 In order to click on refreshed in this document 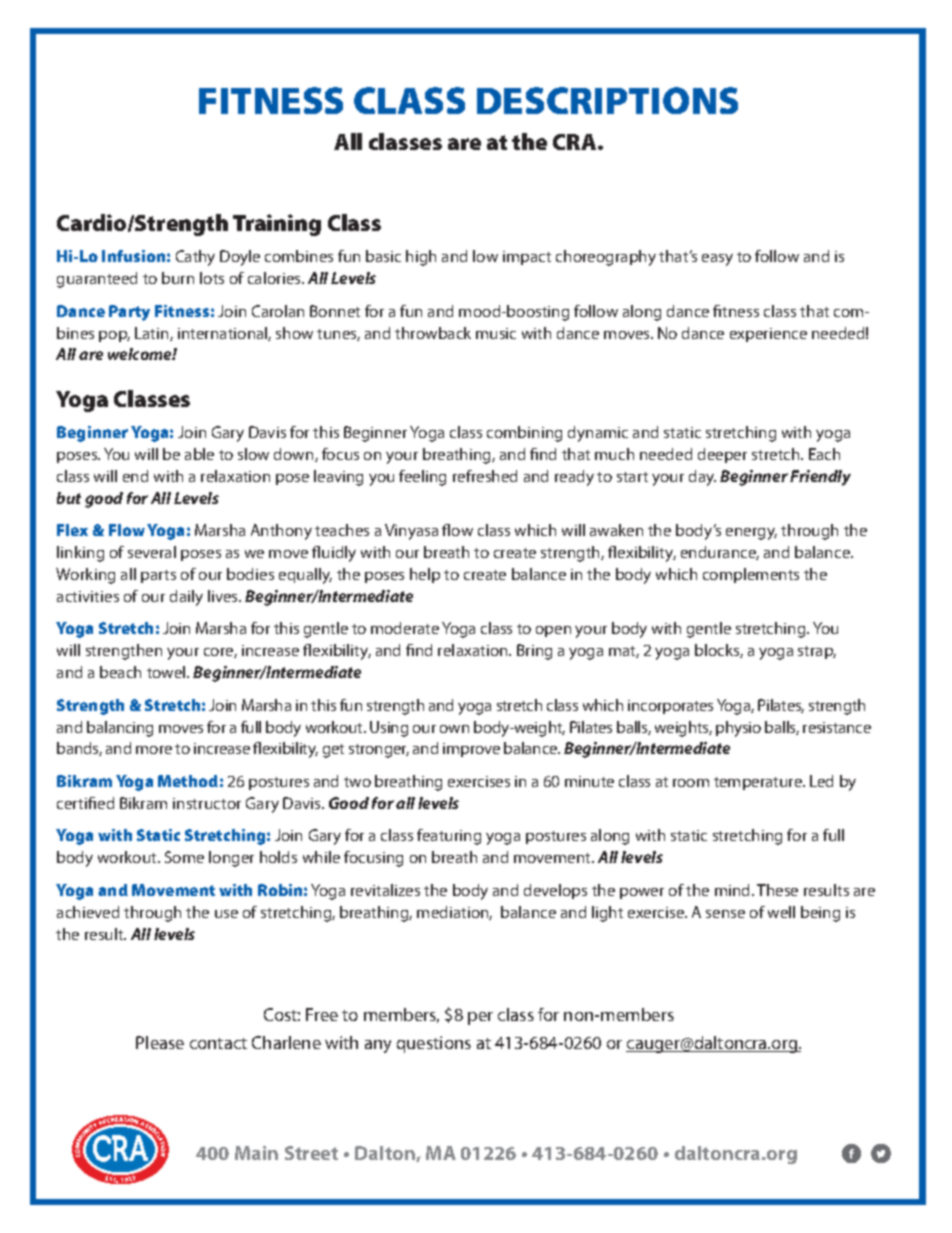, I will do `click(485, 476)`.
